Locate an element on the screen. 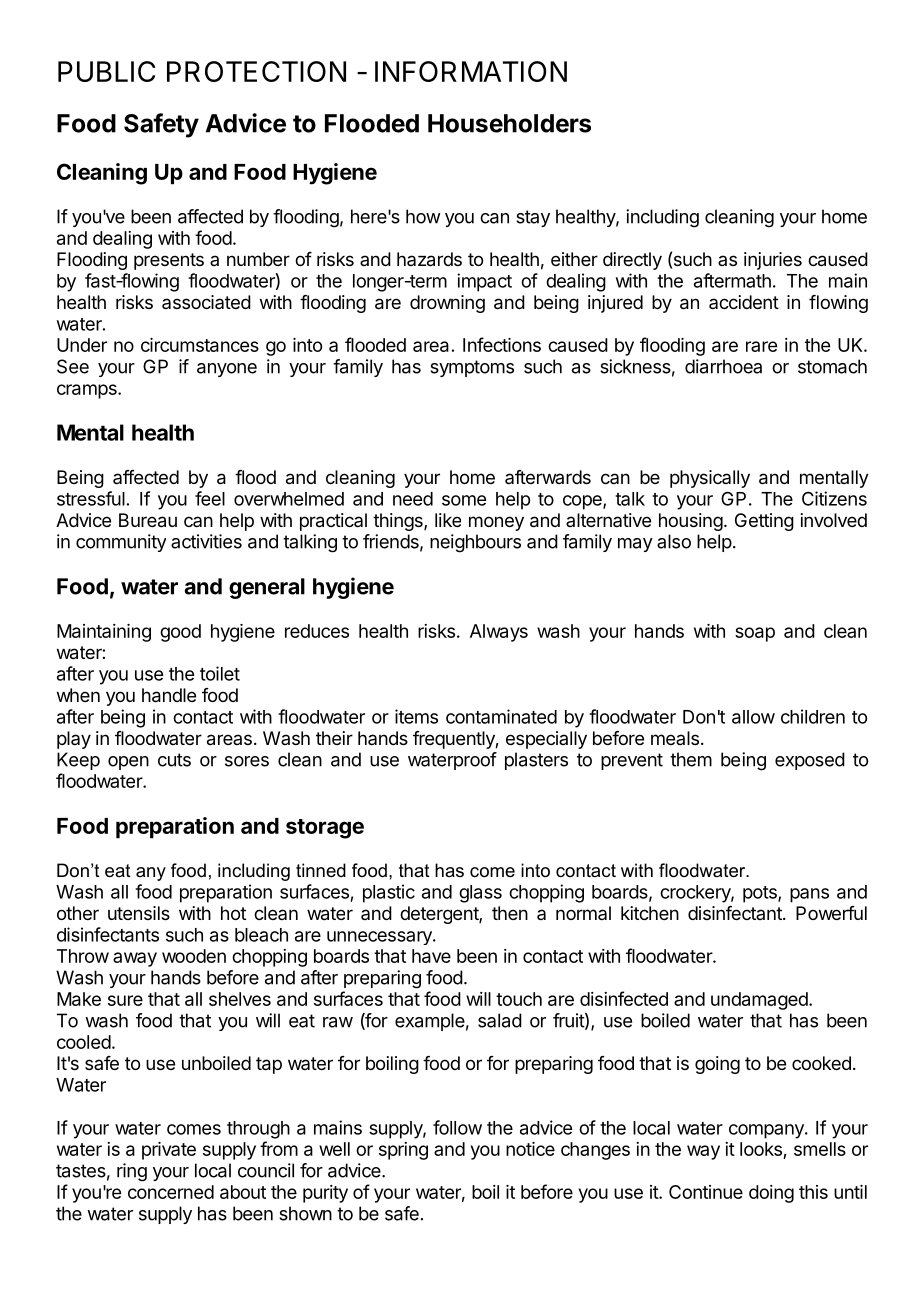  soap is located at coordinates (755, 634).
